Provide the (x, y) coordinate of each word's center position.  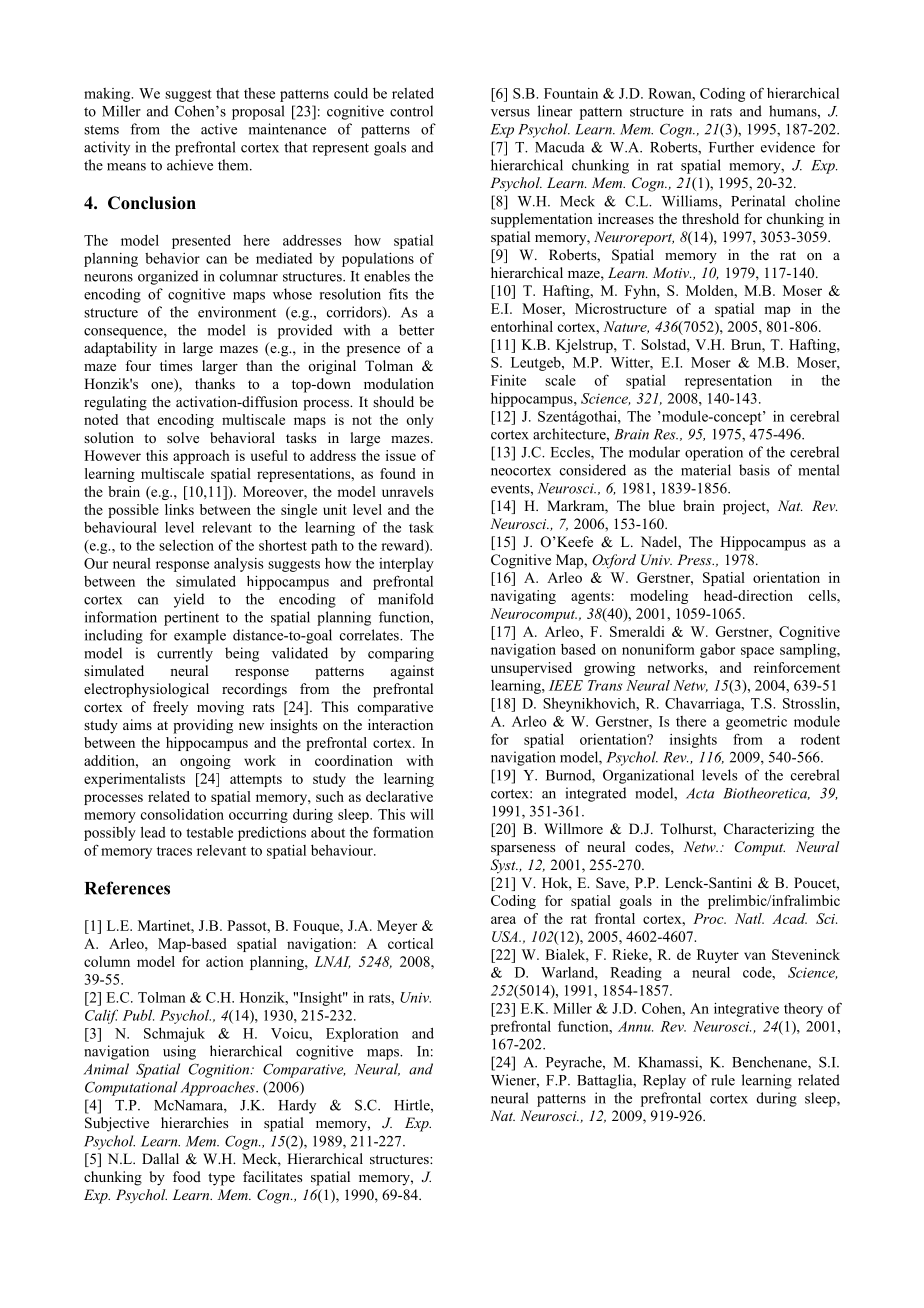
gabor (717, 651)
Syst (504, 866)
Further (731, 147)
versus (510, 113)
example (200, 636)
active (219, 129)
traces (174, 851)
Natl (749, 918)
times (176, 365)
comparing (401, 654)
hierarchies (194, 1122)
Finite (508, 380)
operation (714, 453)
